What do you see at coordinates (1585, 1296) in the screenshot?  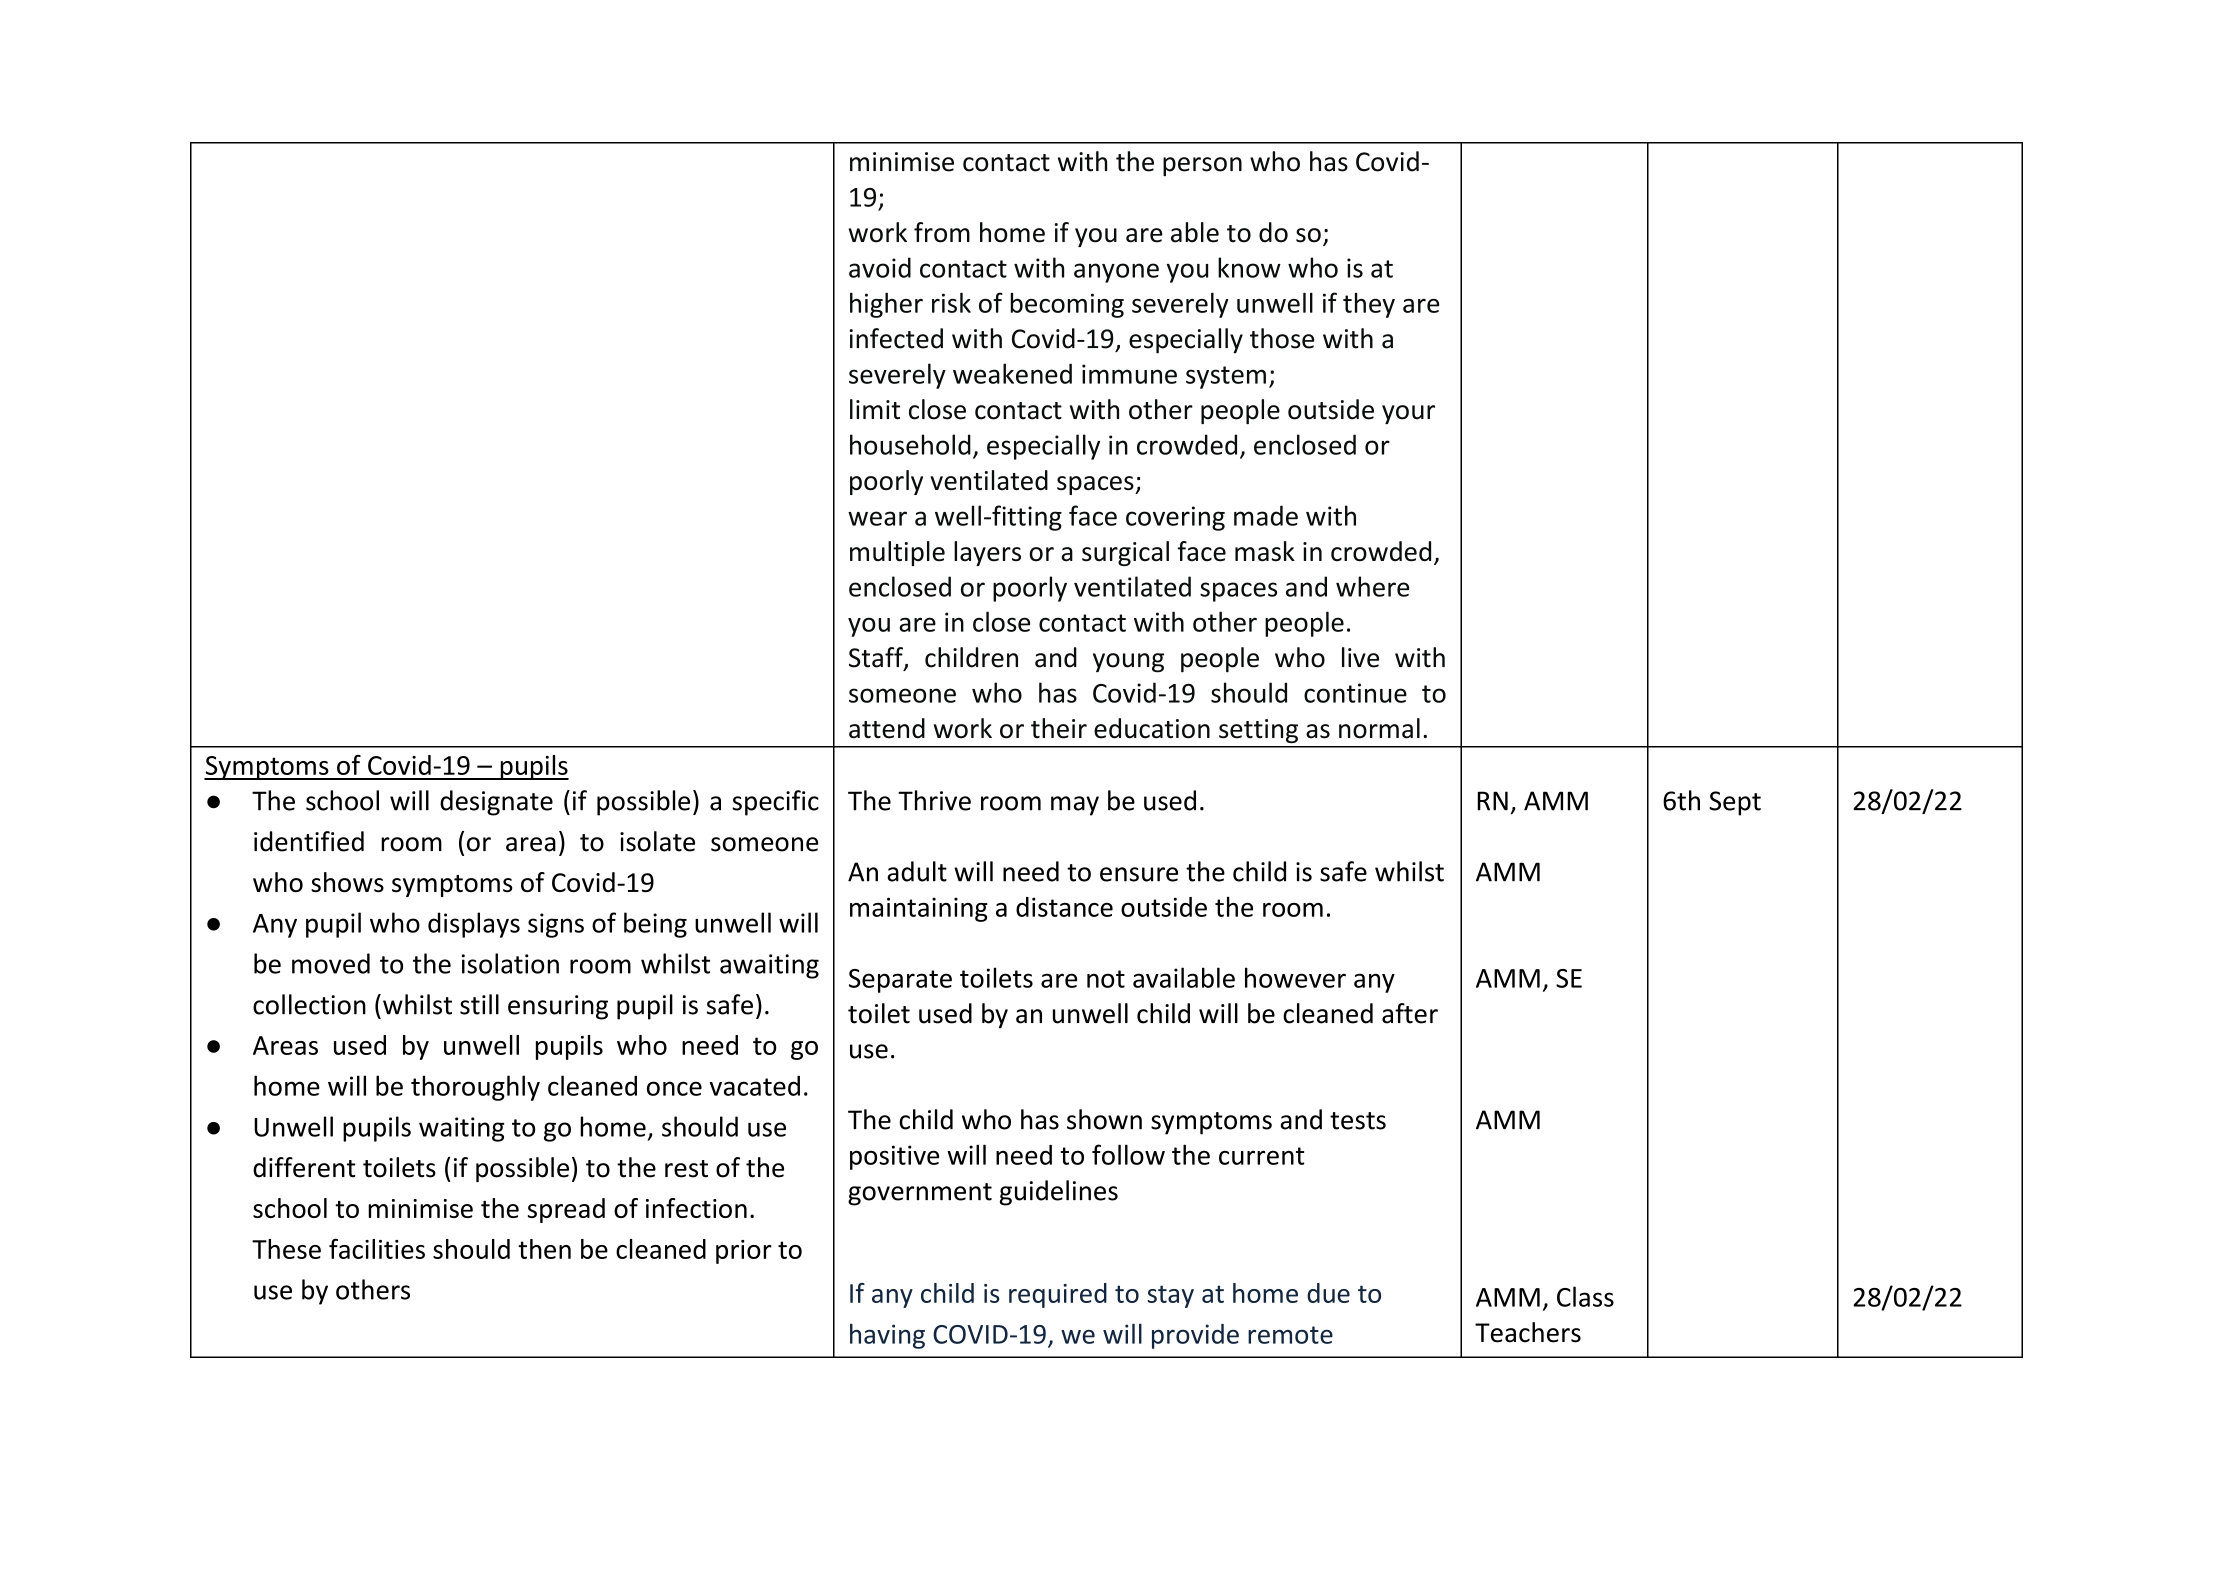 I see `Class` at bounding box center [1585, 1296].
